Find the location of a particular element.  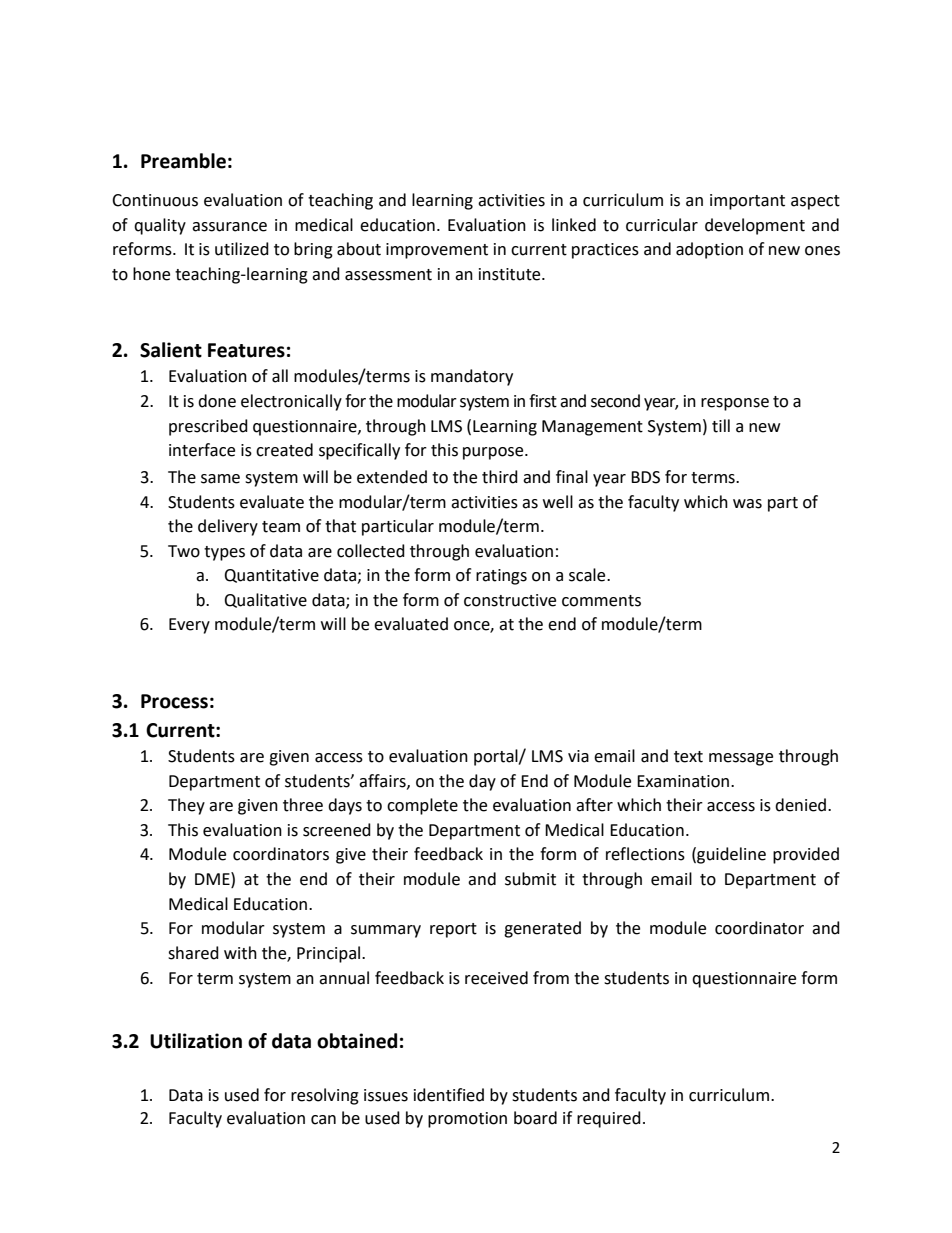

improvement is located at coordinates (437, 251).
